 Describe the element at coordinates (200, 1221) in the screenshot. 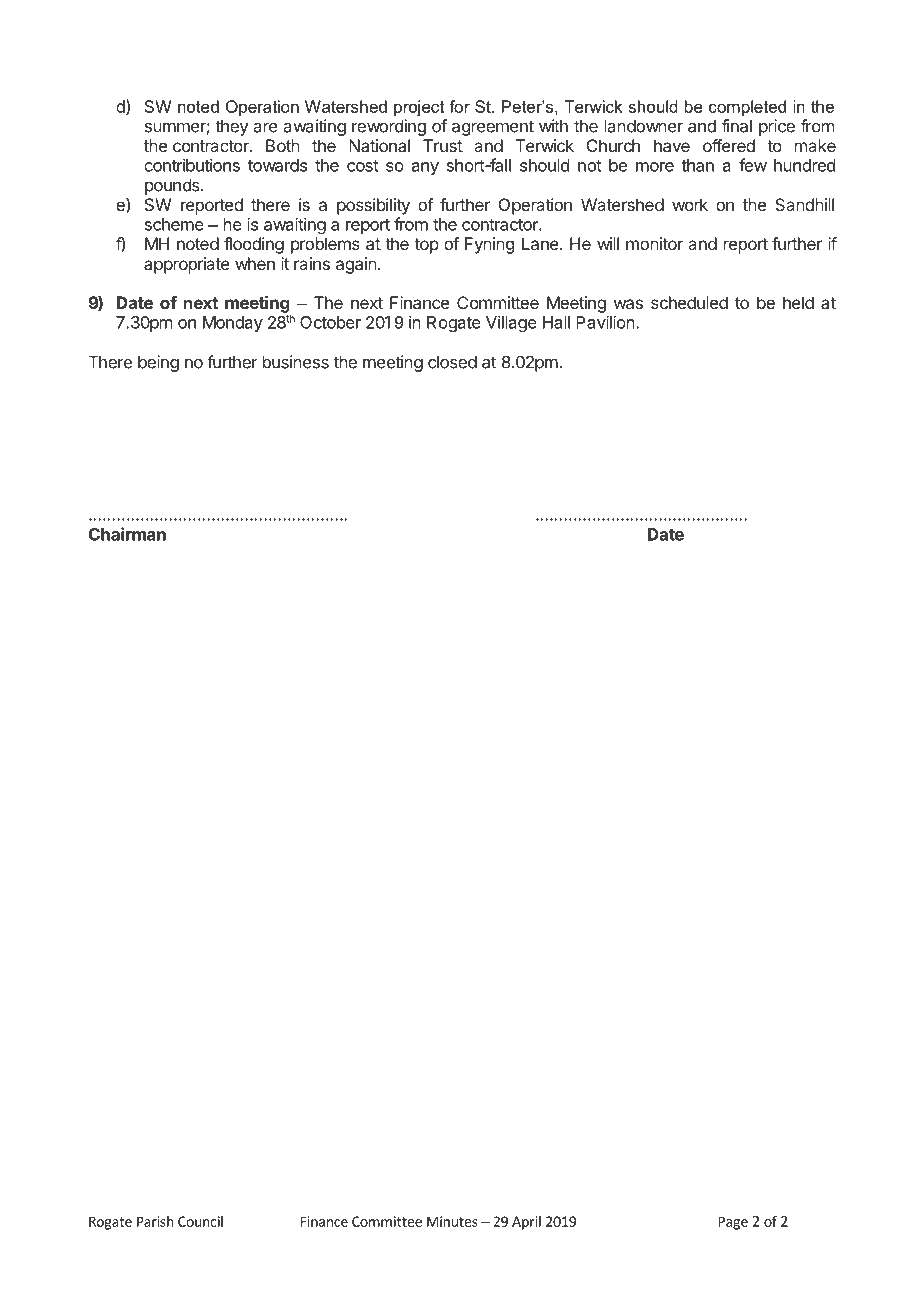

I see `Council` at that location.
